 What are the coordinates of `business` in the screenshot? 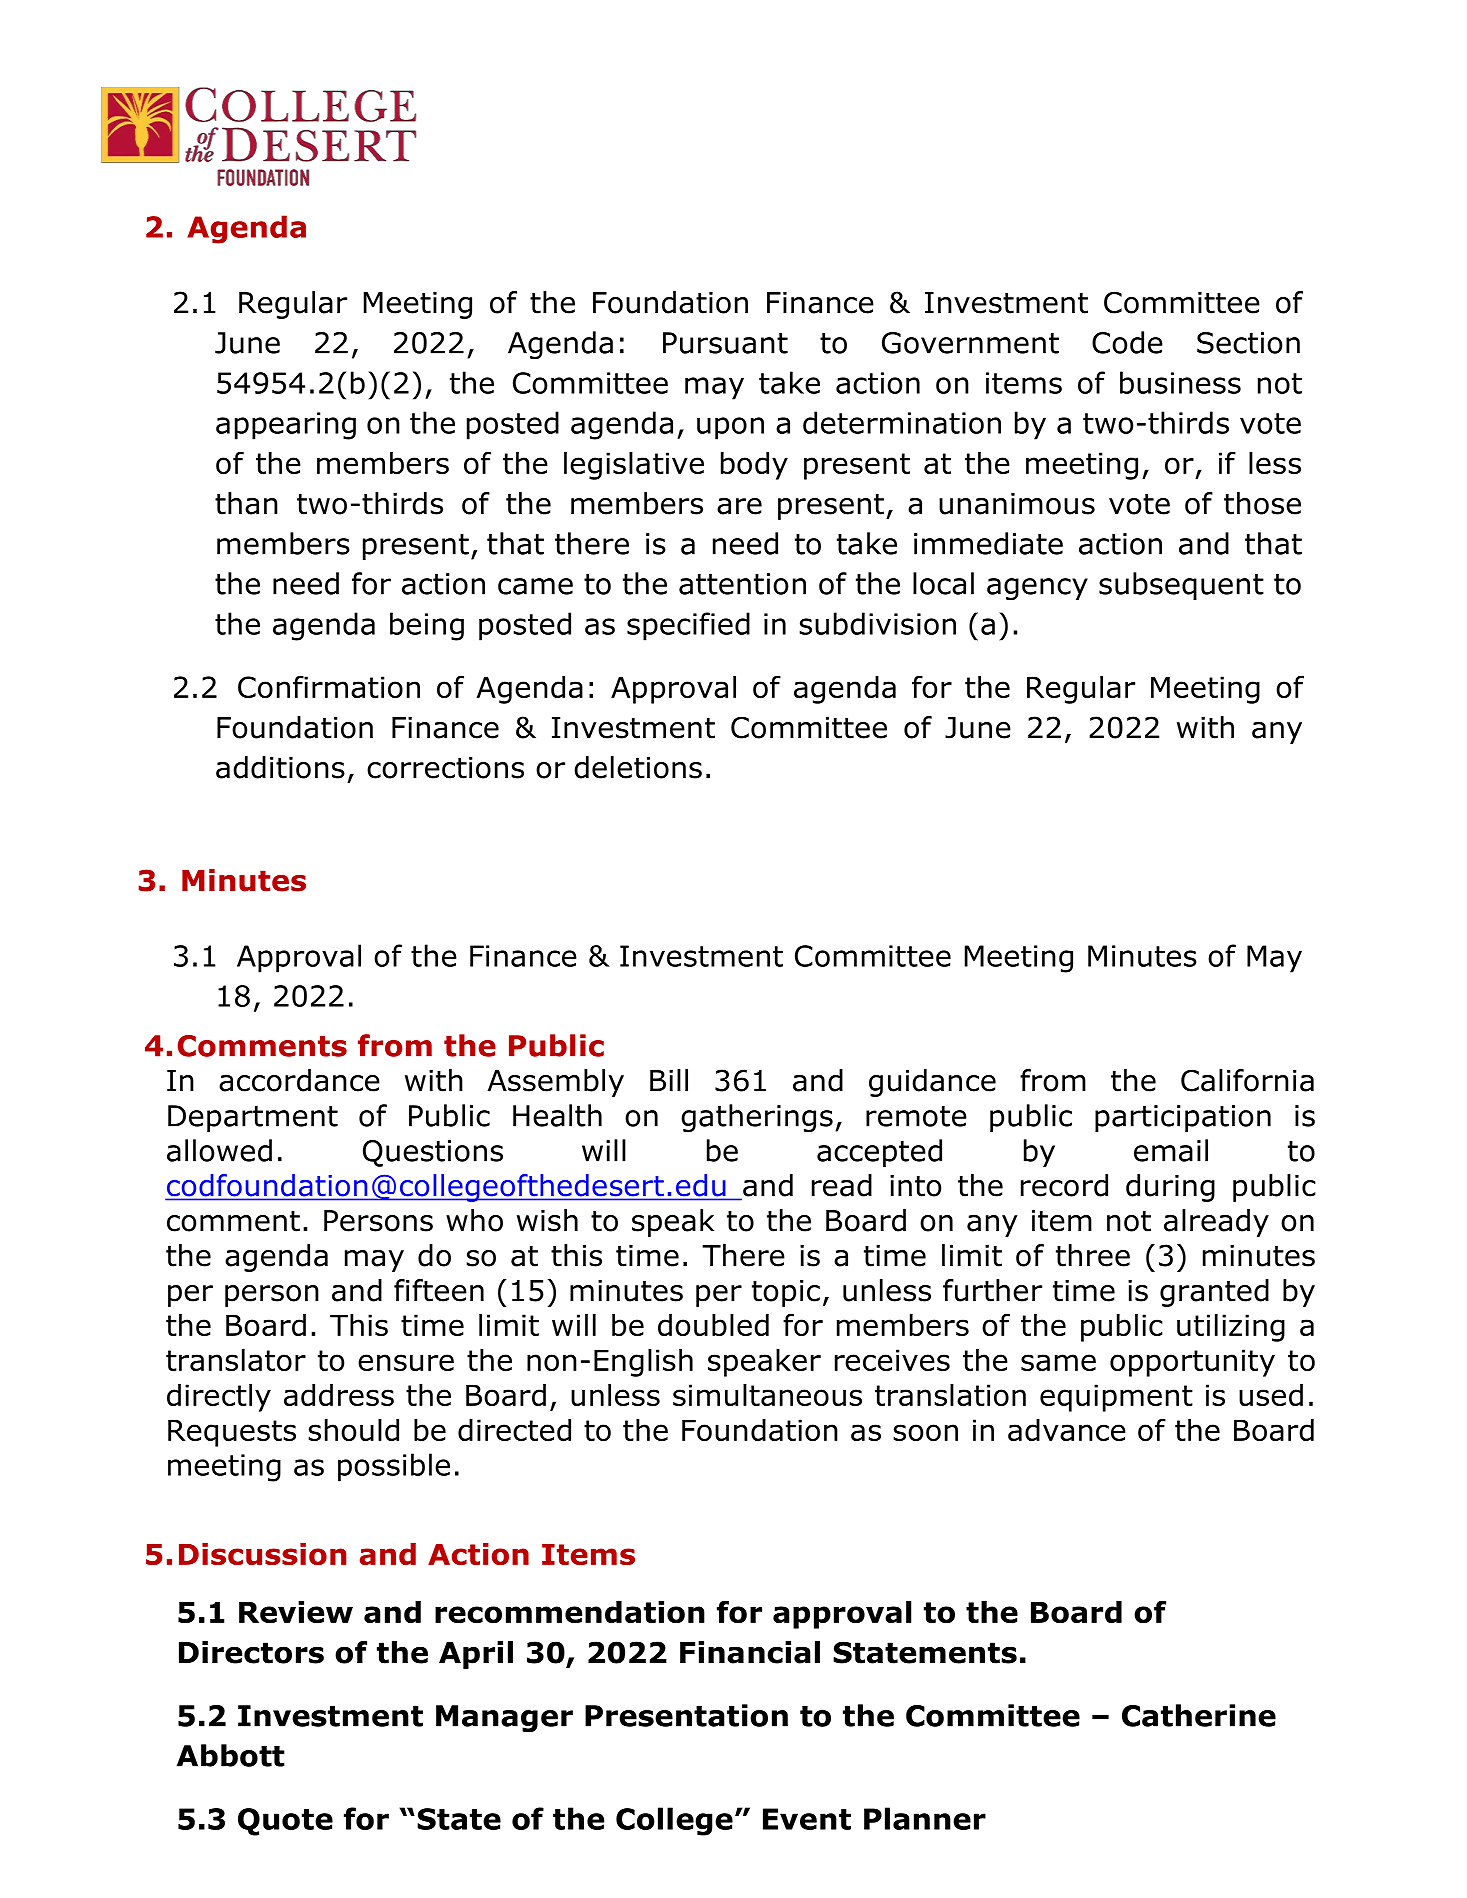 It's located at (1180, 382).
